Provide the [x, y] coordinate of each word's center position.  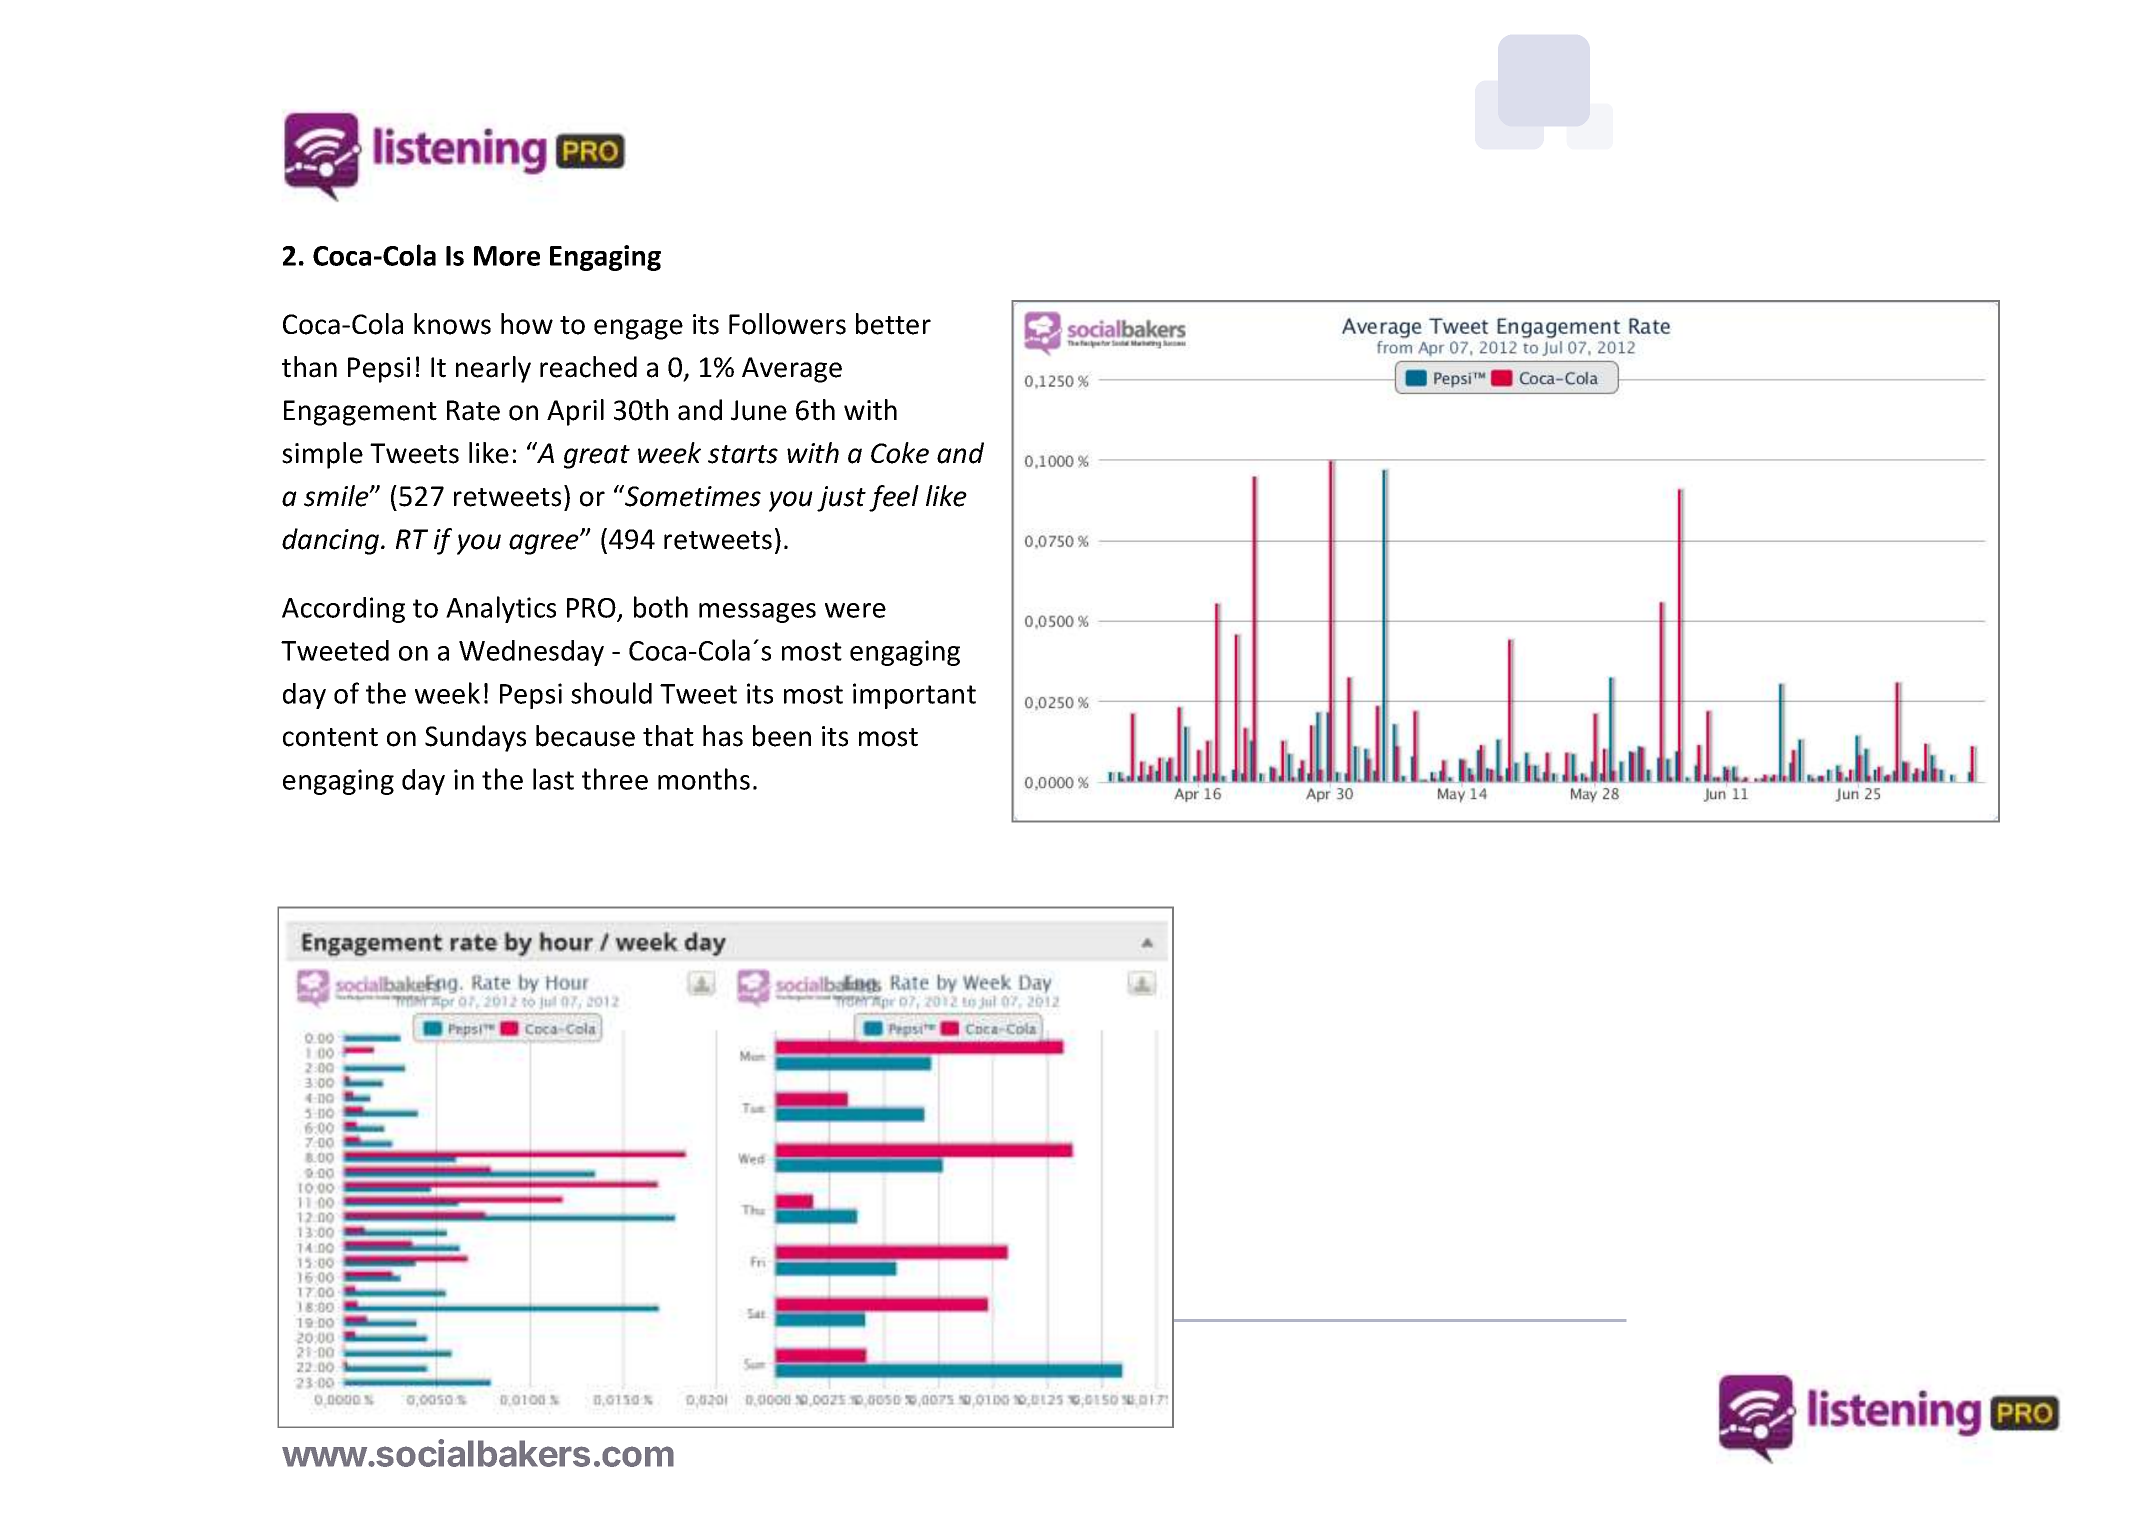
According [343, 610]
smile [337, 496]
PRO [591, 608]
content [330, 737]
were [855, 610]
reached [588, 367]
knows [452, 324]
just [841, 499]
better [893, 324]
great [597, 457]
